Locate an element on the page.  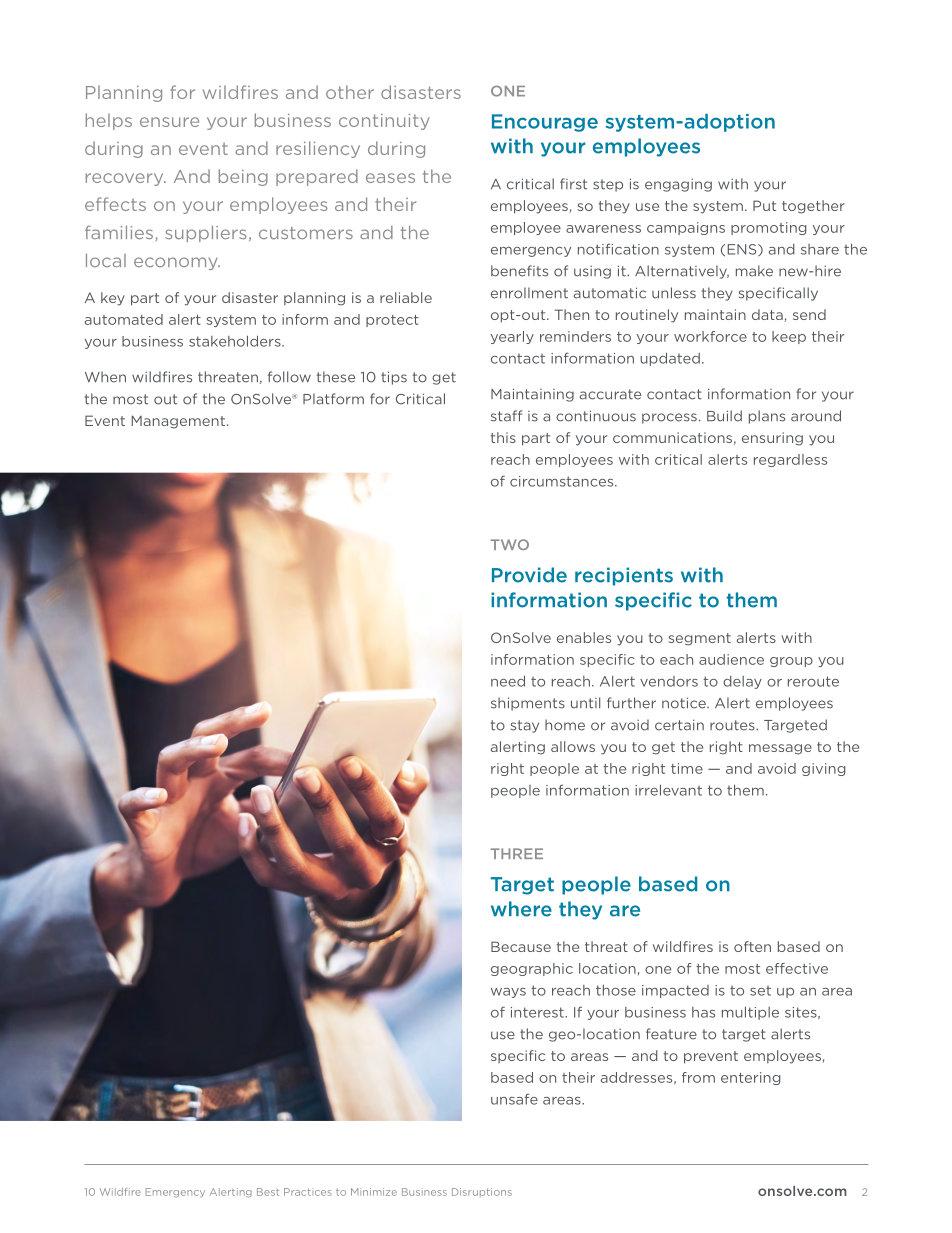
Disruptions is located at coordinates (482, 1192).
